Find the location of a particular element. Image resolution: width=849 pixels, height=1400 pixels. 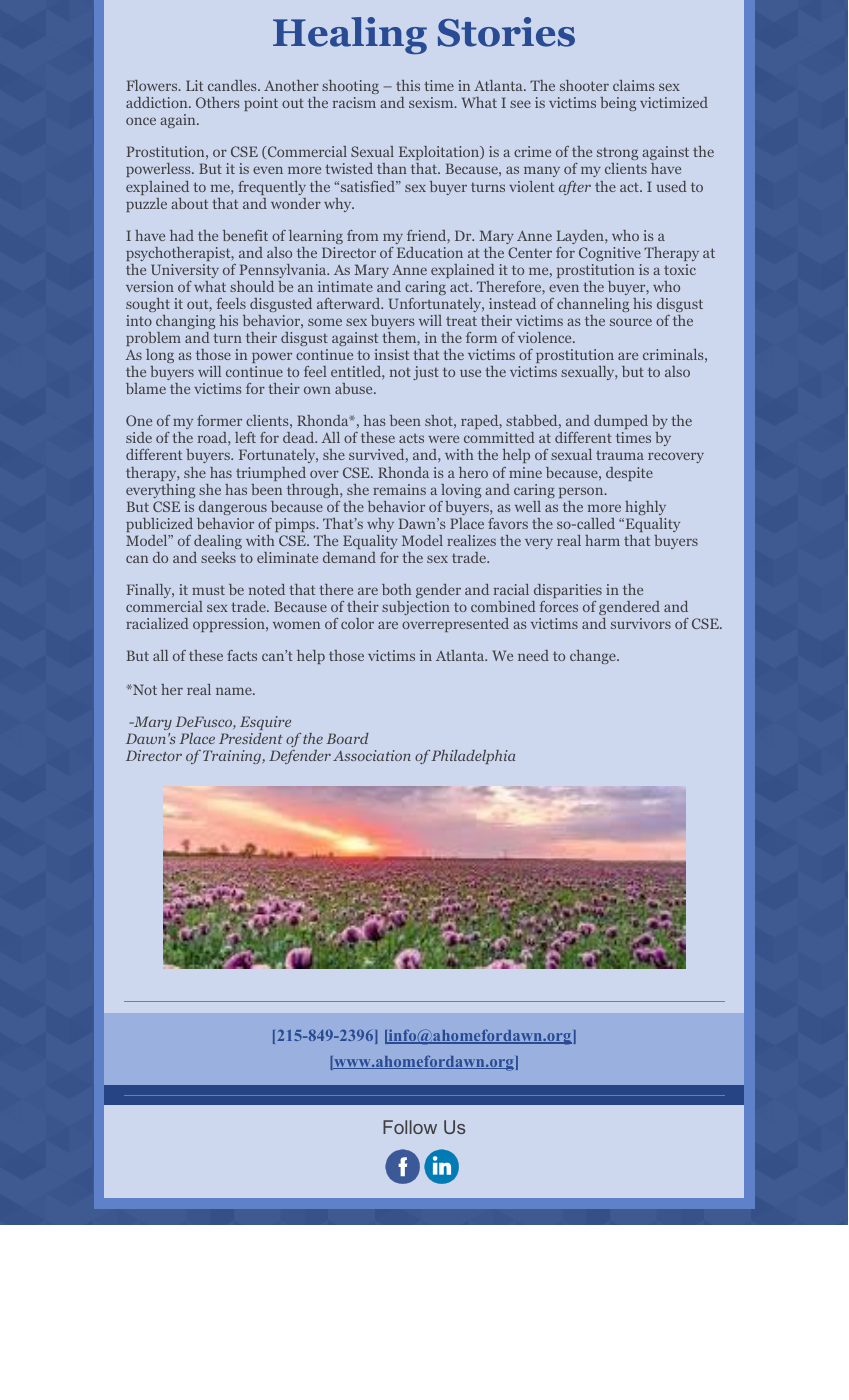

this is located at coordinates (408, 85).
